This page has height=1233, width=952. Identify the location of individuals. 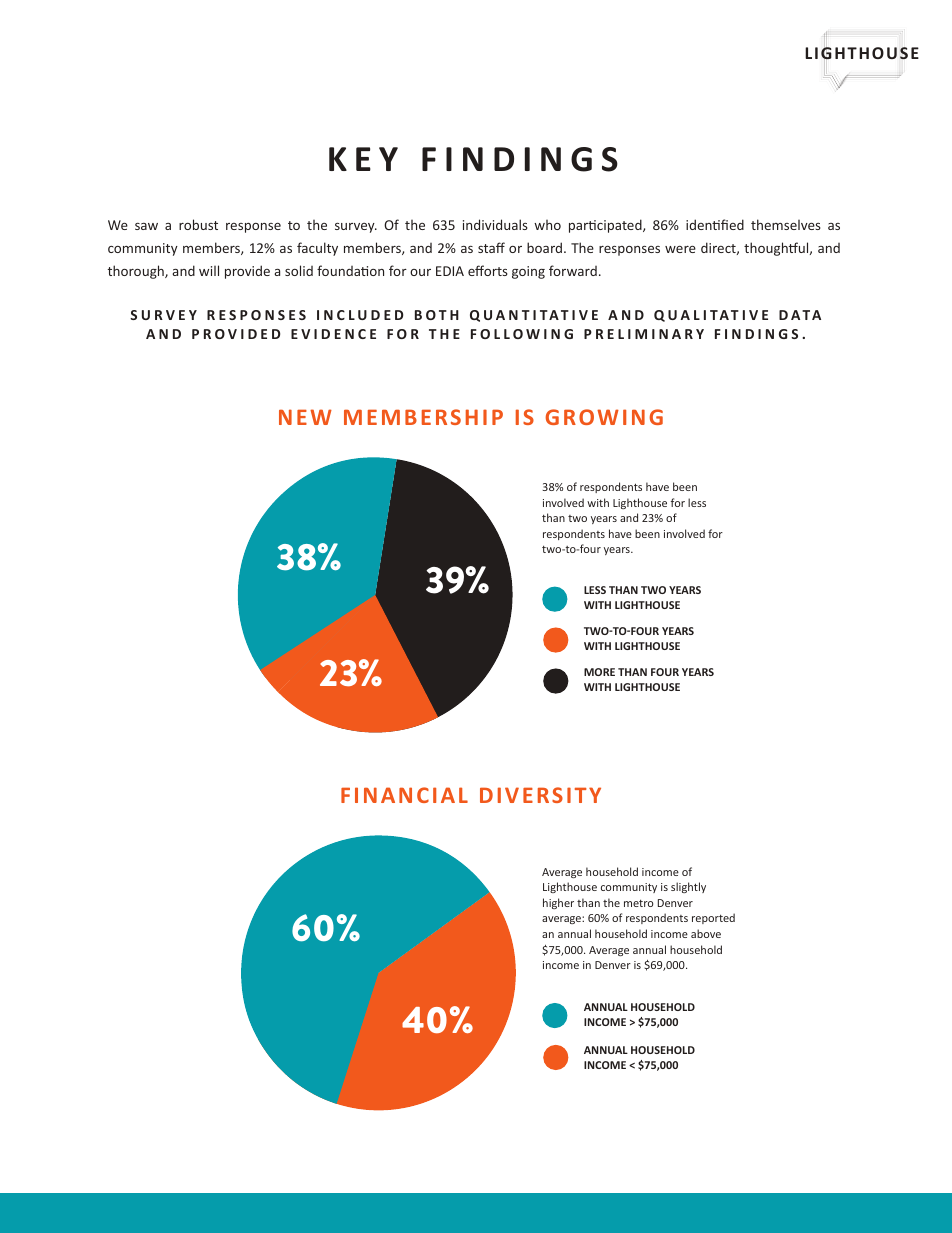
(495, 224).
